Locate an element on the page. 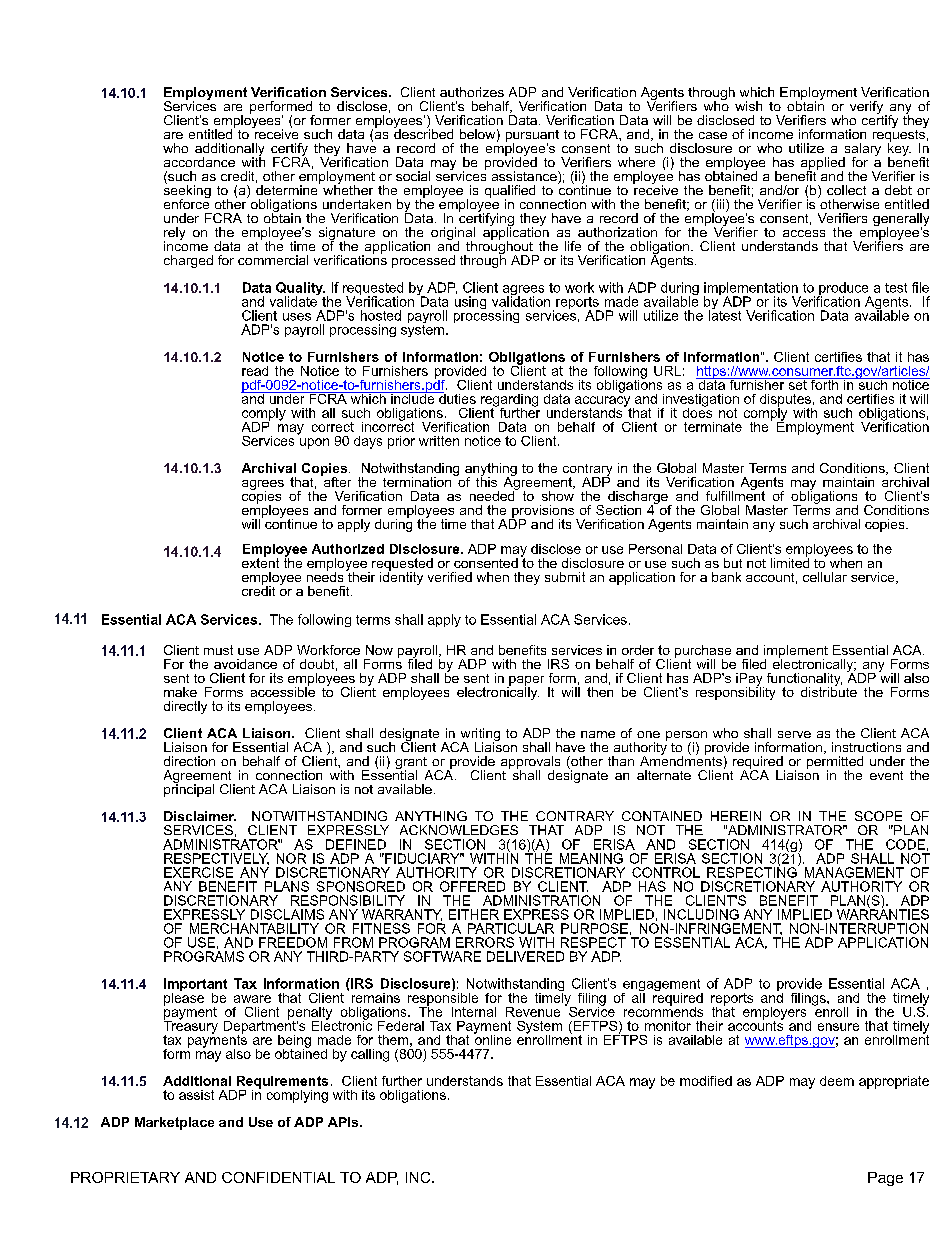  accordance is located at coordinates (199, 162).
